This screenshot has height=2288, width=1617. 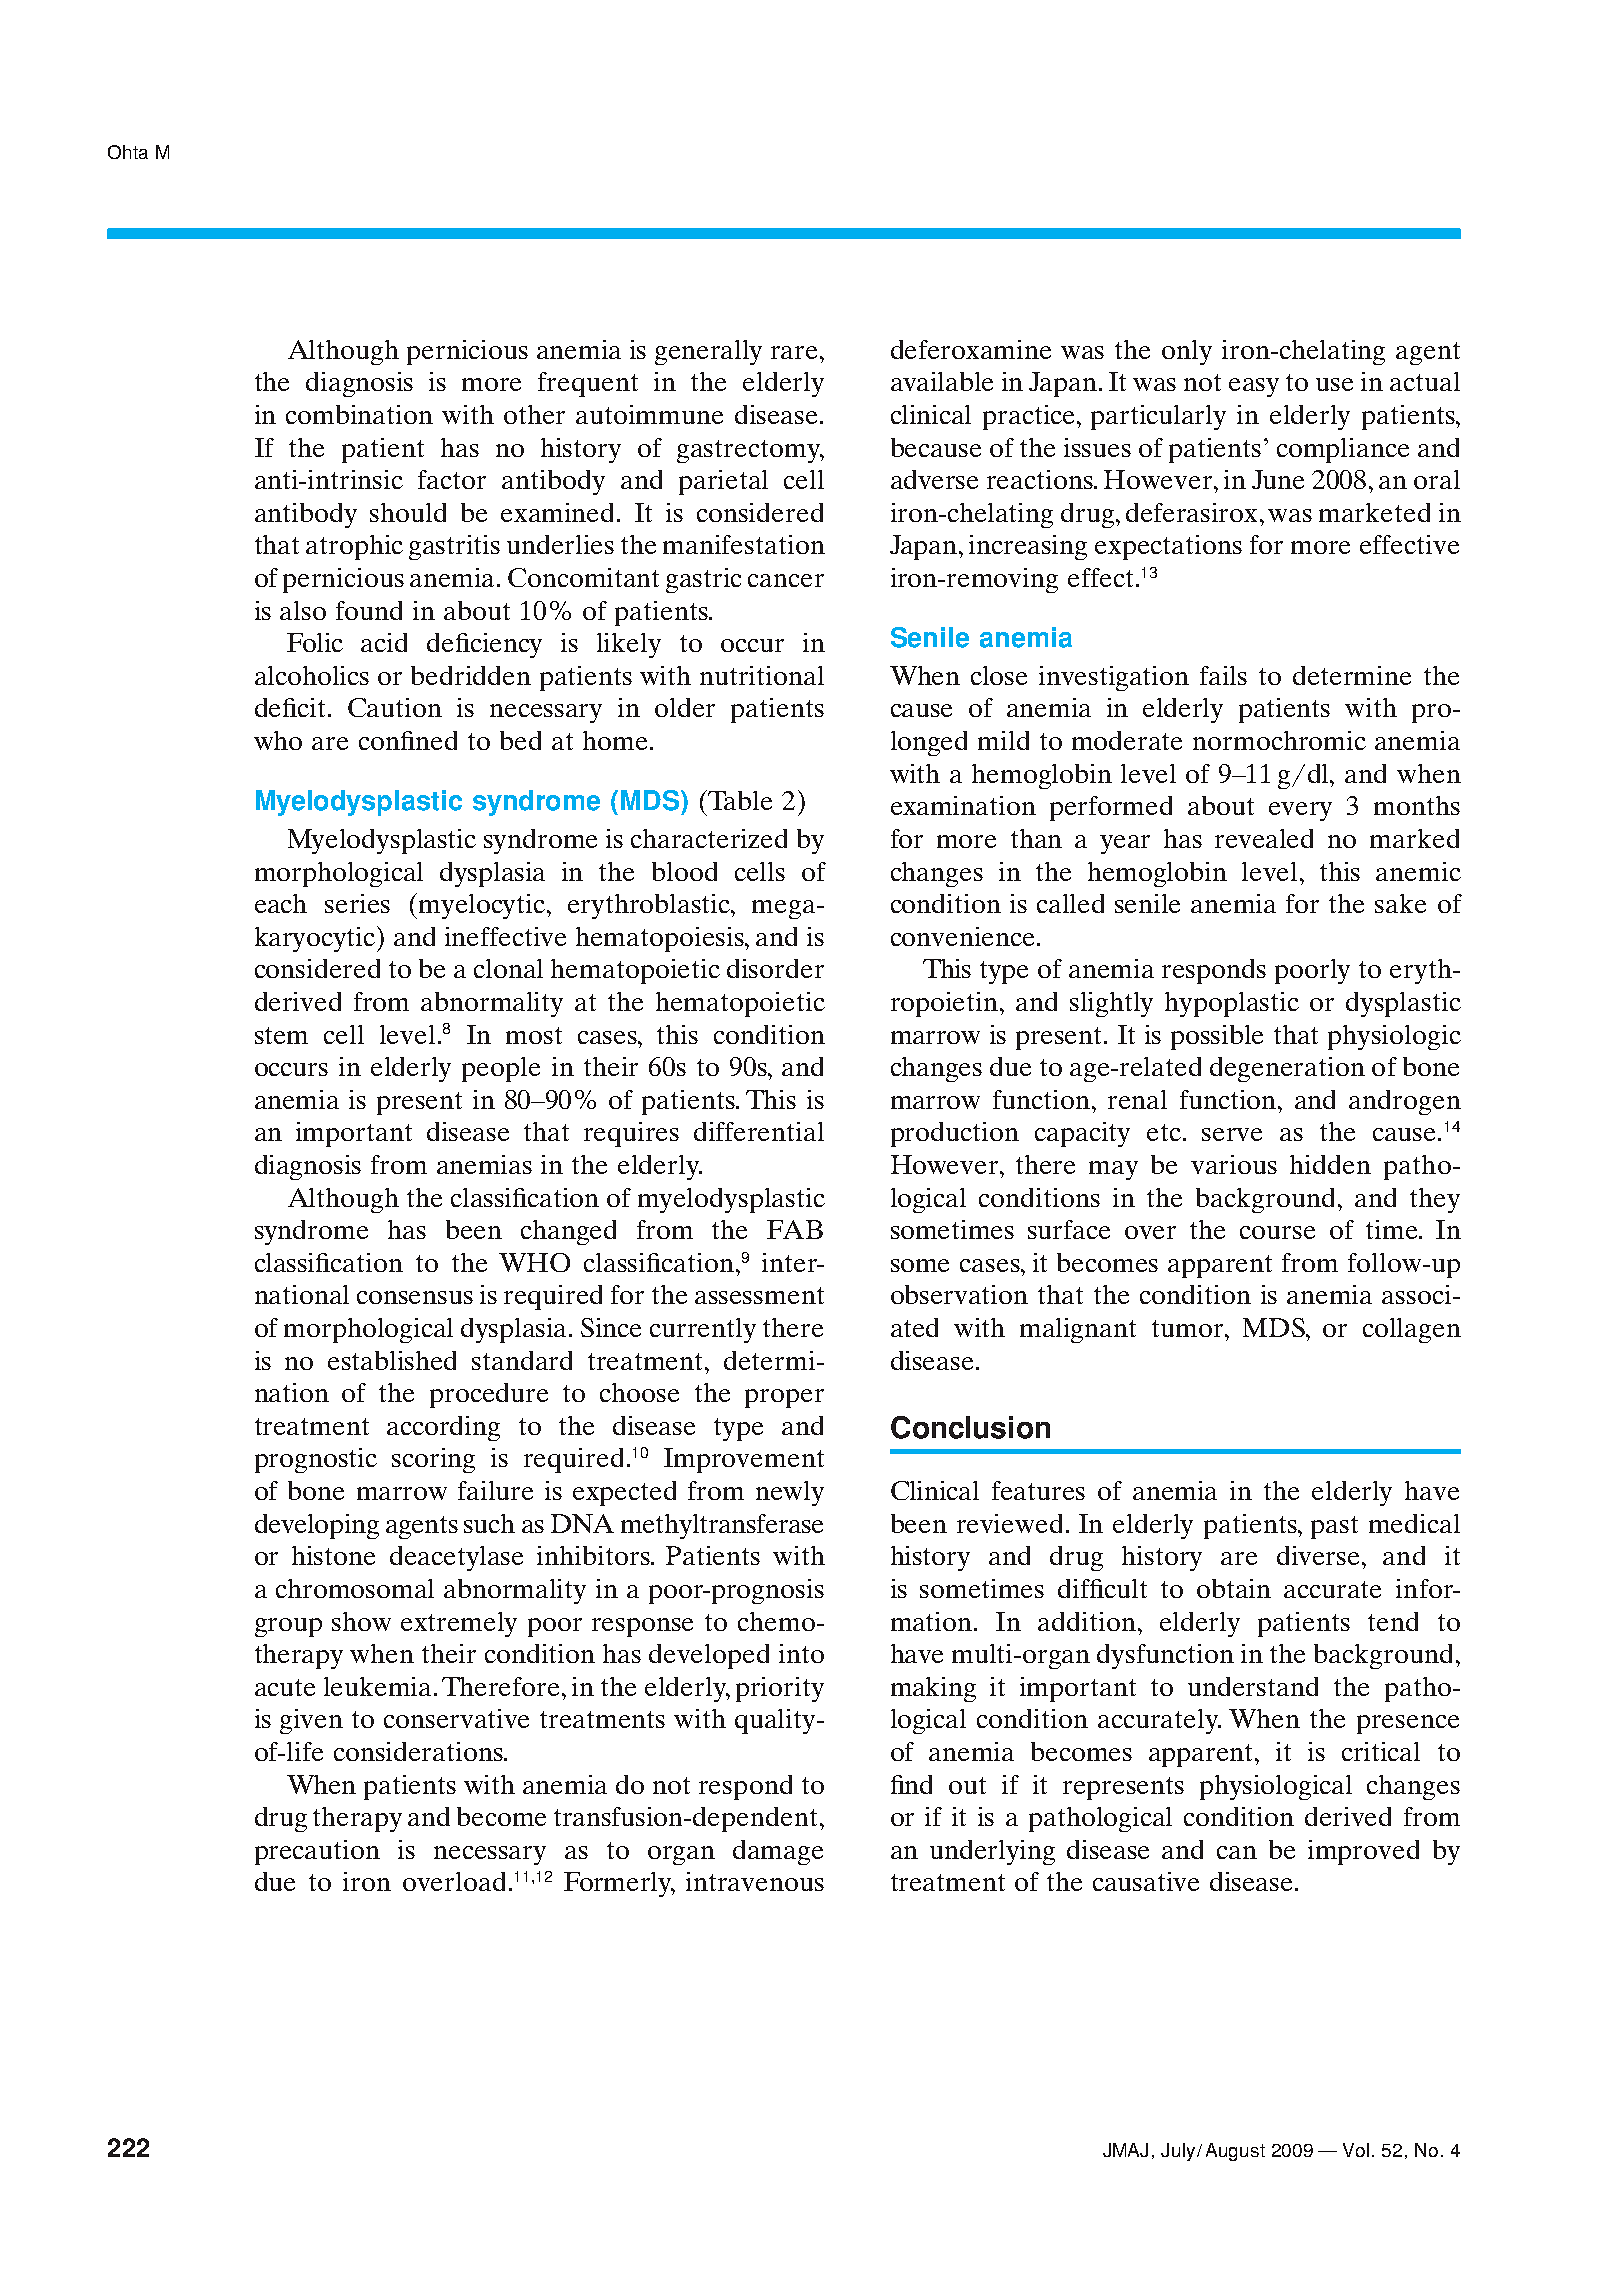 I want to click on Ohta, so click(x=128, y=152).
